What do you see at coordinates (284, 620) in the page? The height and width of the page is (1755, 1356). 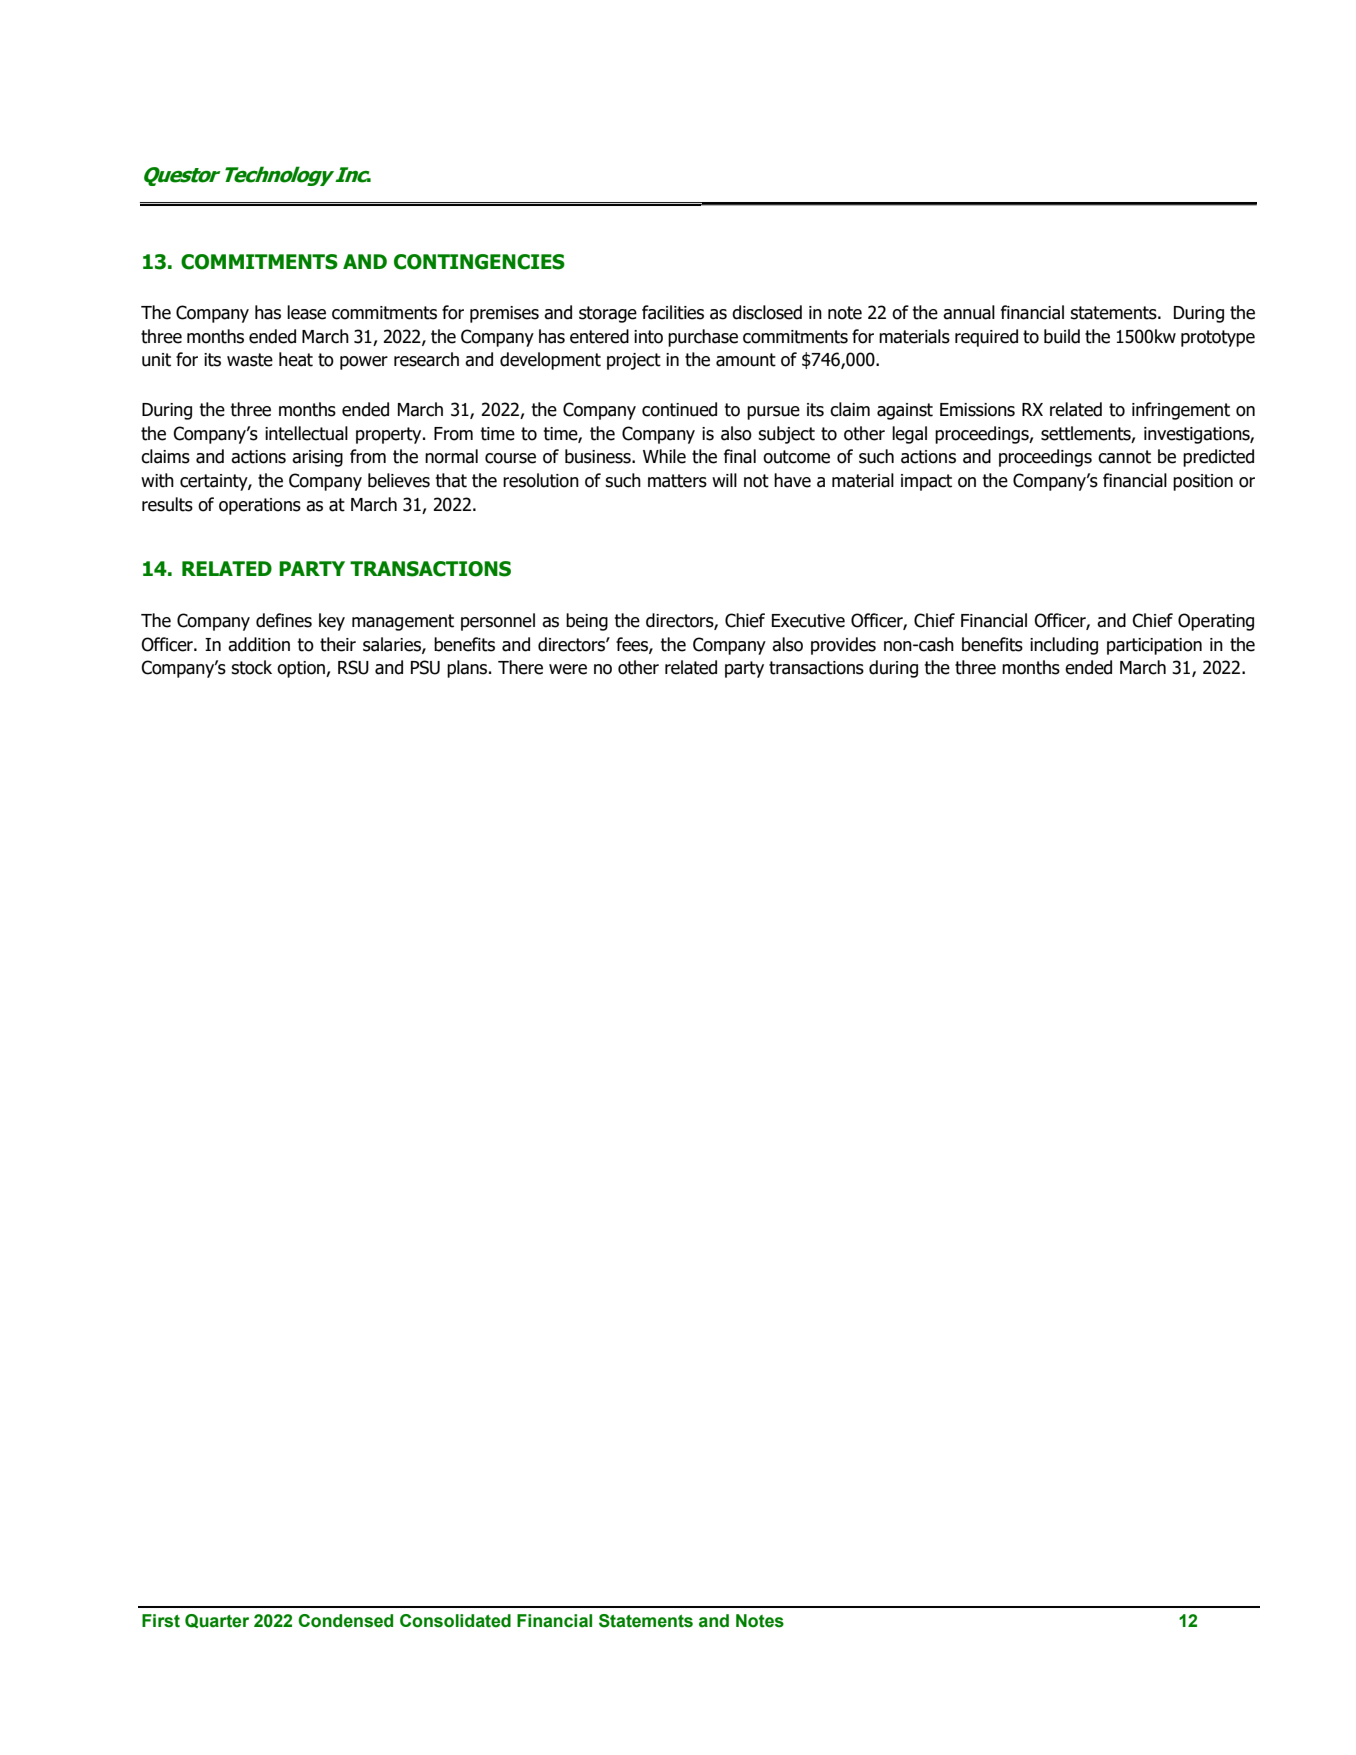 I see `defines` at bounding box center [284, 620].
